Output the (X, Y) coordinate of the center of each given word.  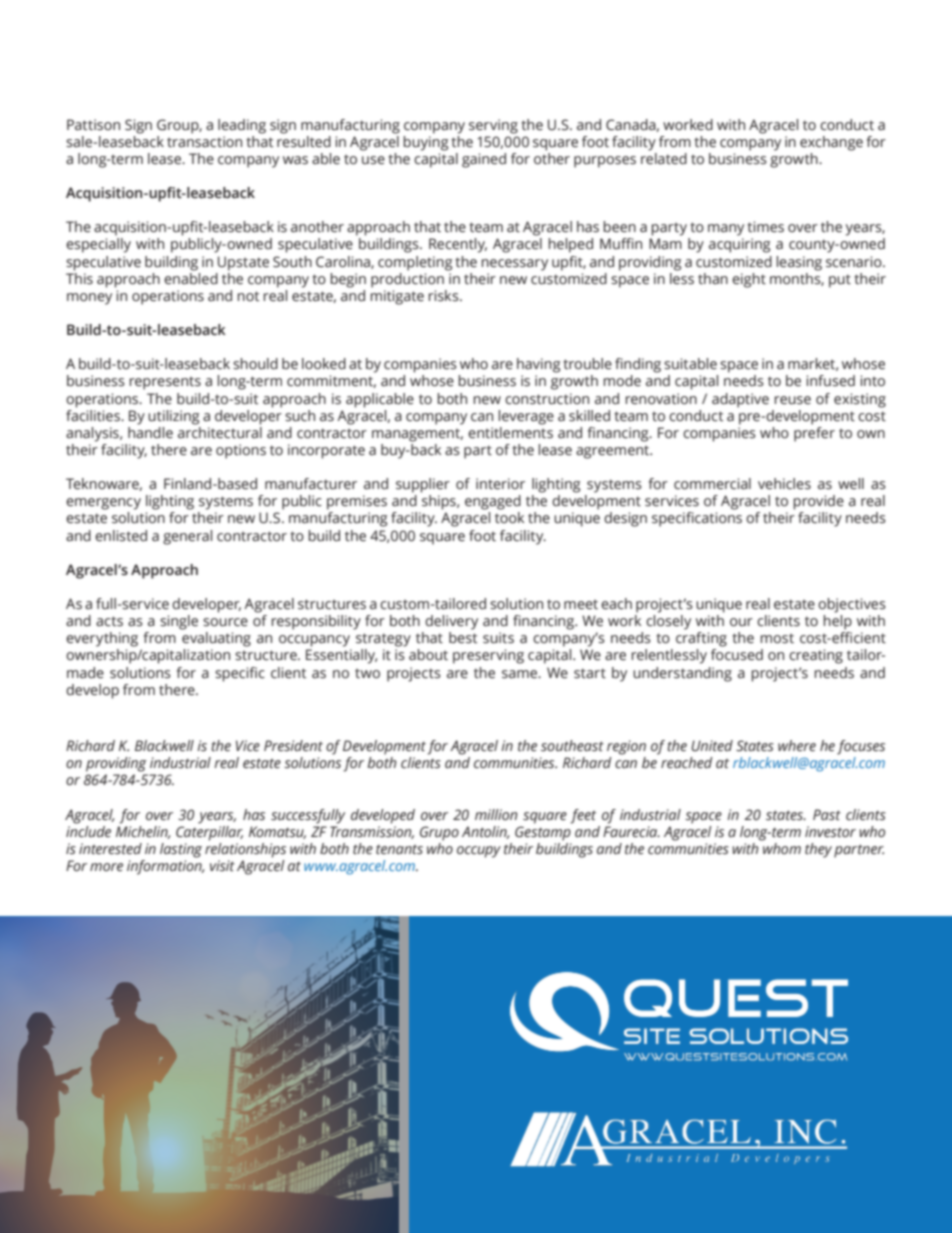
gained (484, 160)
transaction (204, 142)
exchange (831, 143)
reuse (792, 400)
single (179, 622)
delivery (451, 622)
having (538, 365)
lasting (181, 850)
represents (165, 383)
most (777, 638)
